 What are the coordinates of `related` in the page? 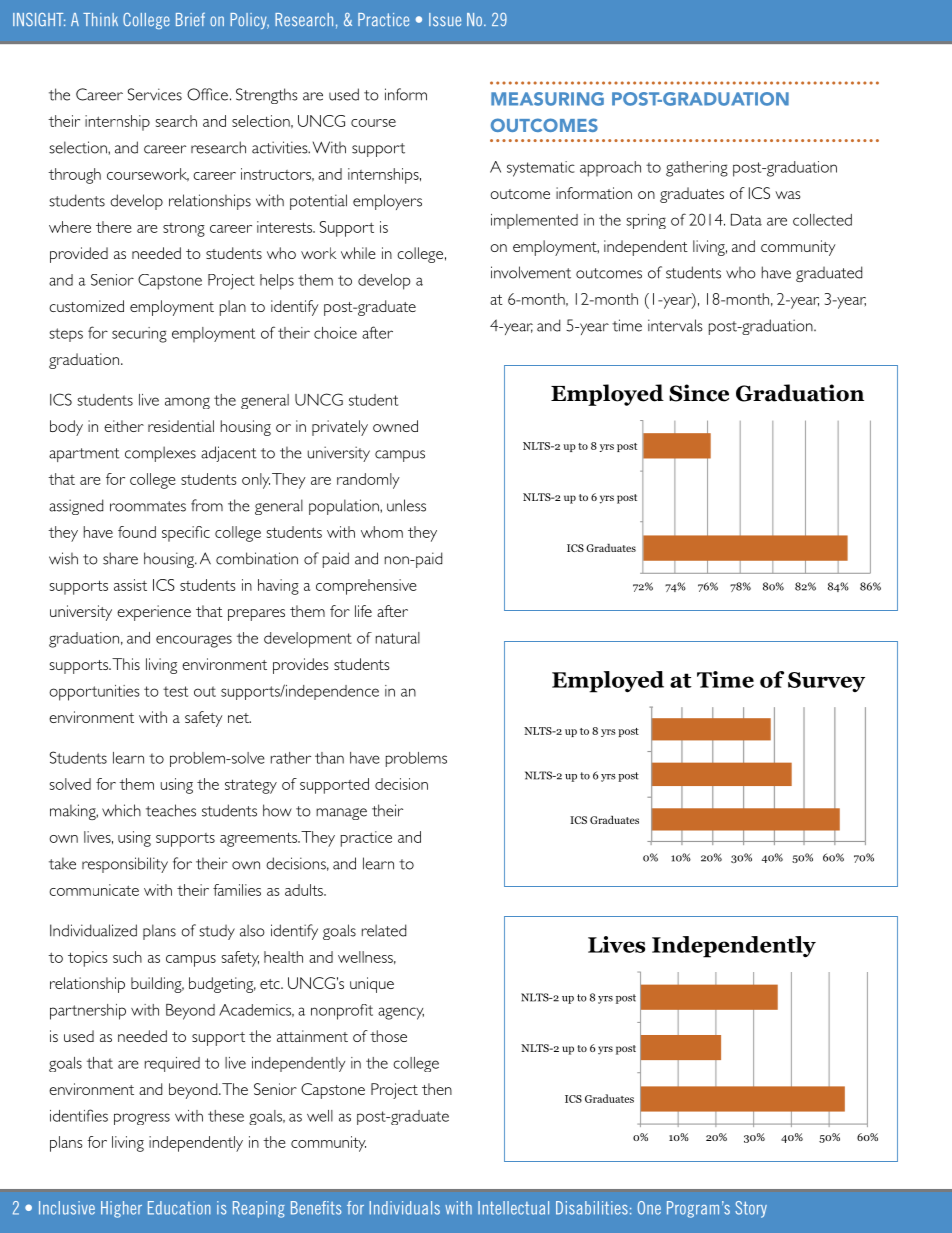 It's located at (384, 930).
